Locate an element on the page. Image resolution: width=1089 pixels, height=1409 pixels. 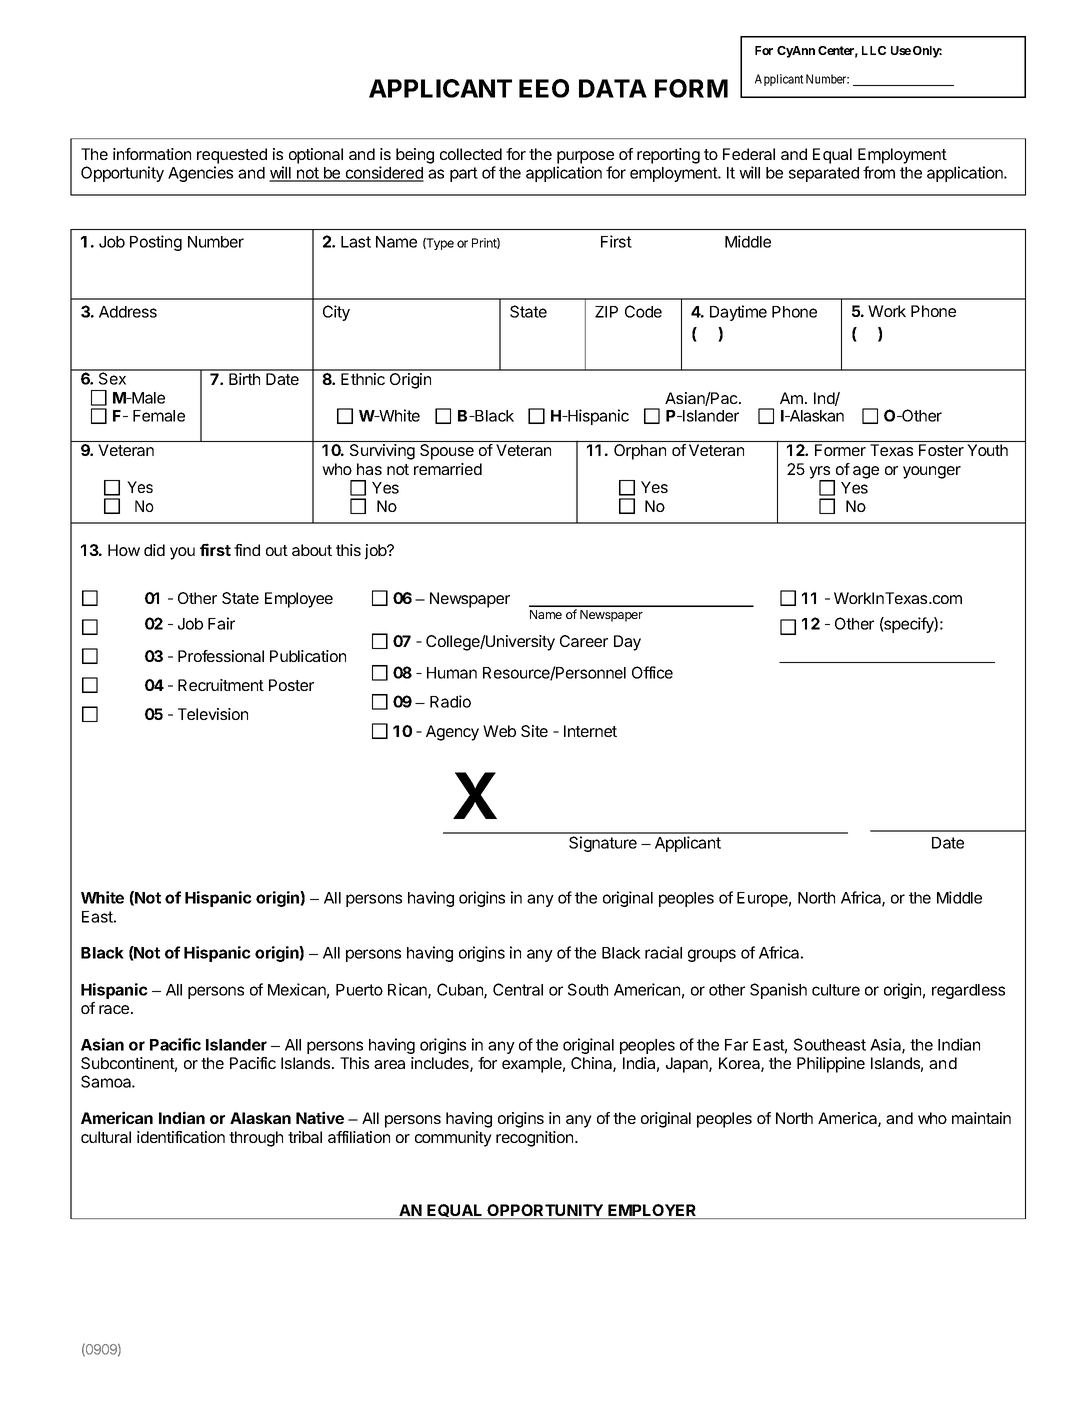
Central is located at coordinates (518, 989).
